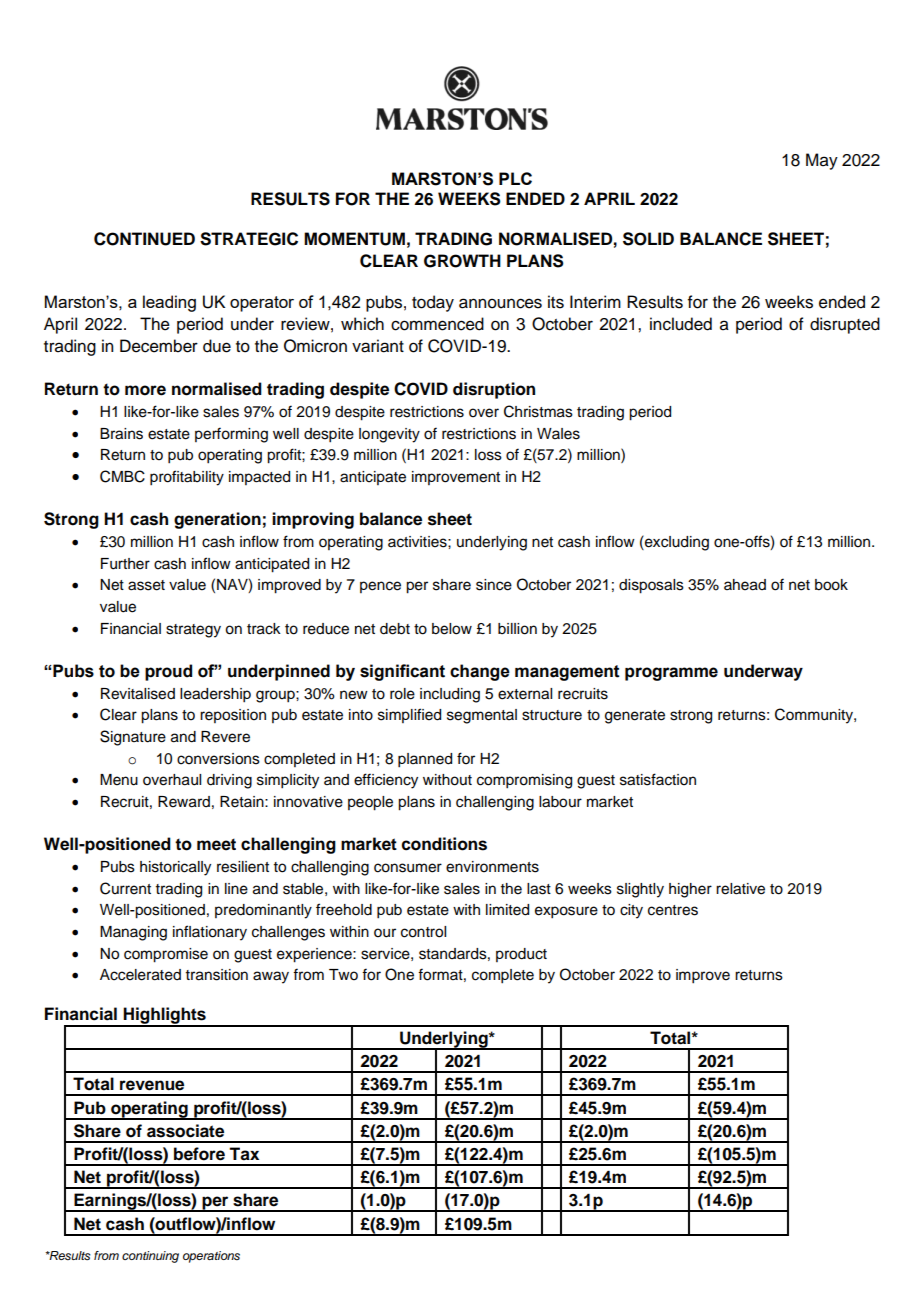  I want to click on STRATEGIC, so click(249, 239).
